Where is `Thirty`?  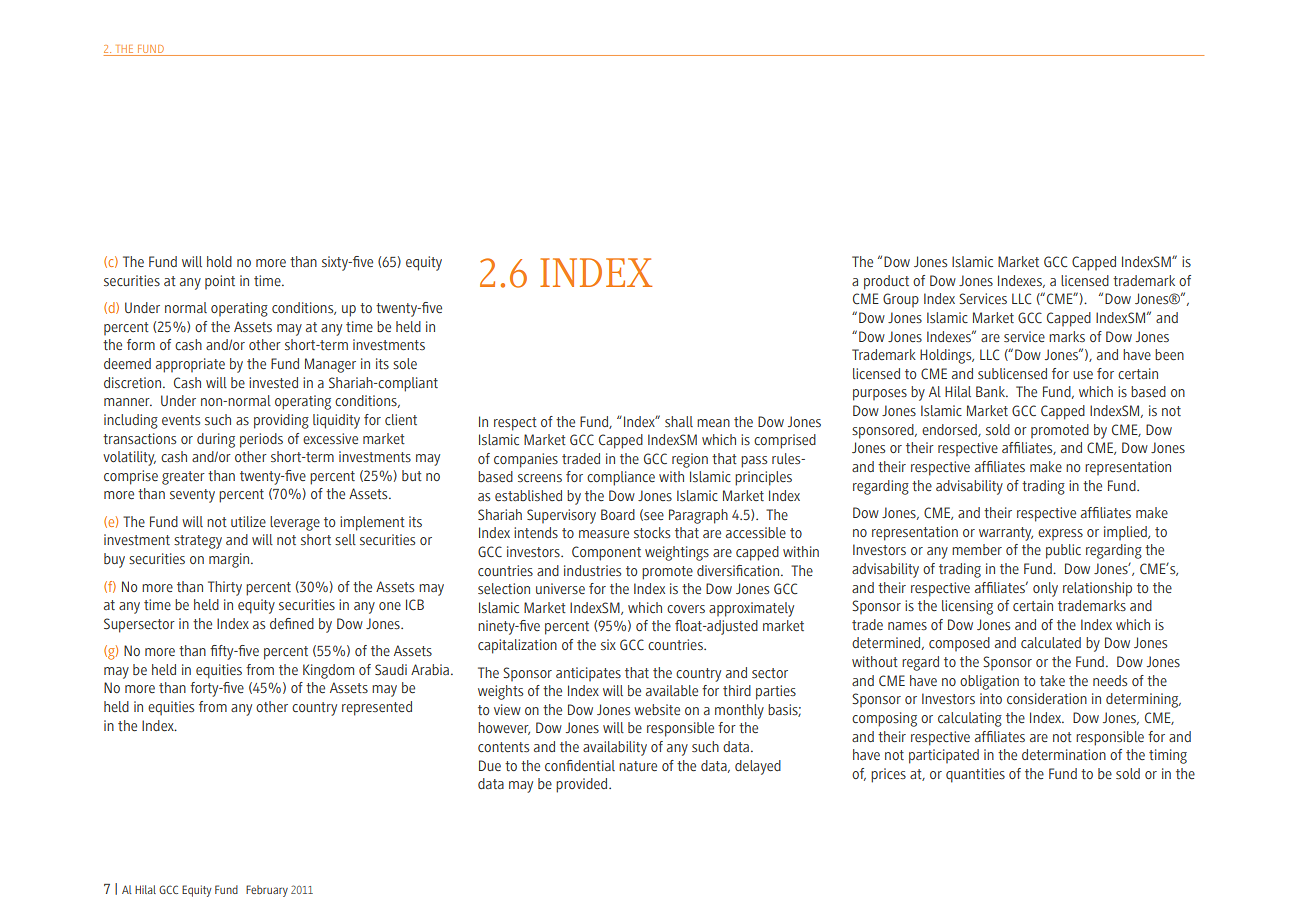
Thirty is located at coordinates (225, 588).
